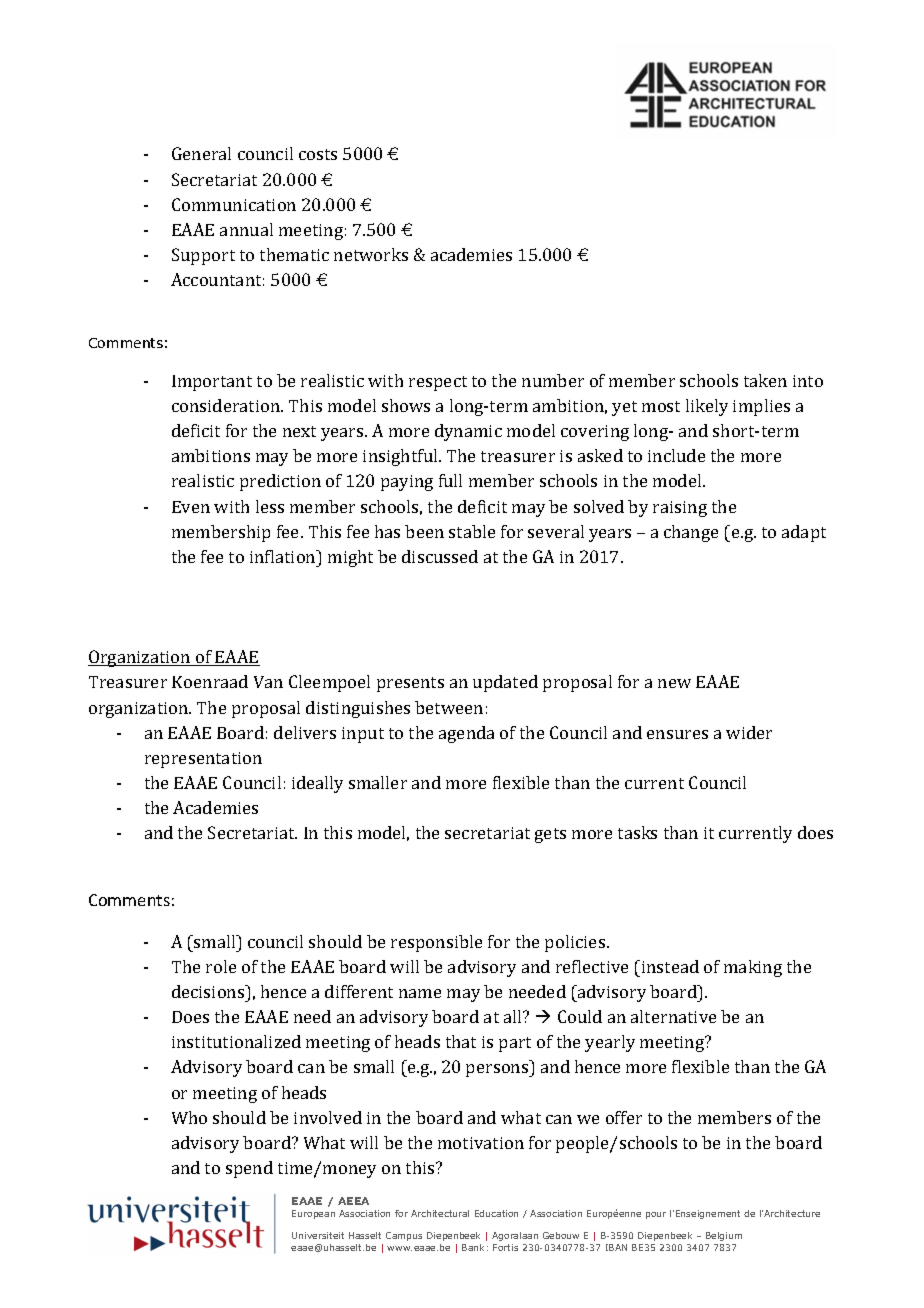 Image resolution: width=924 pixels, height=1308 pixels. Describe the element at coordinates (505, 683) in the screenshot. I see `updated` at that location.
